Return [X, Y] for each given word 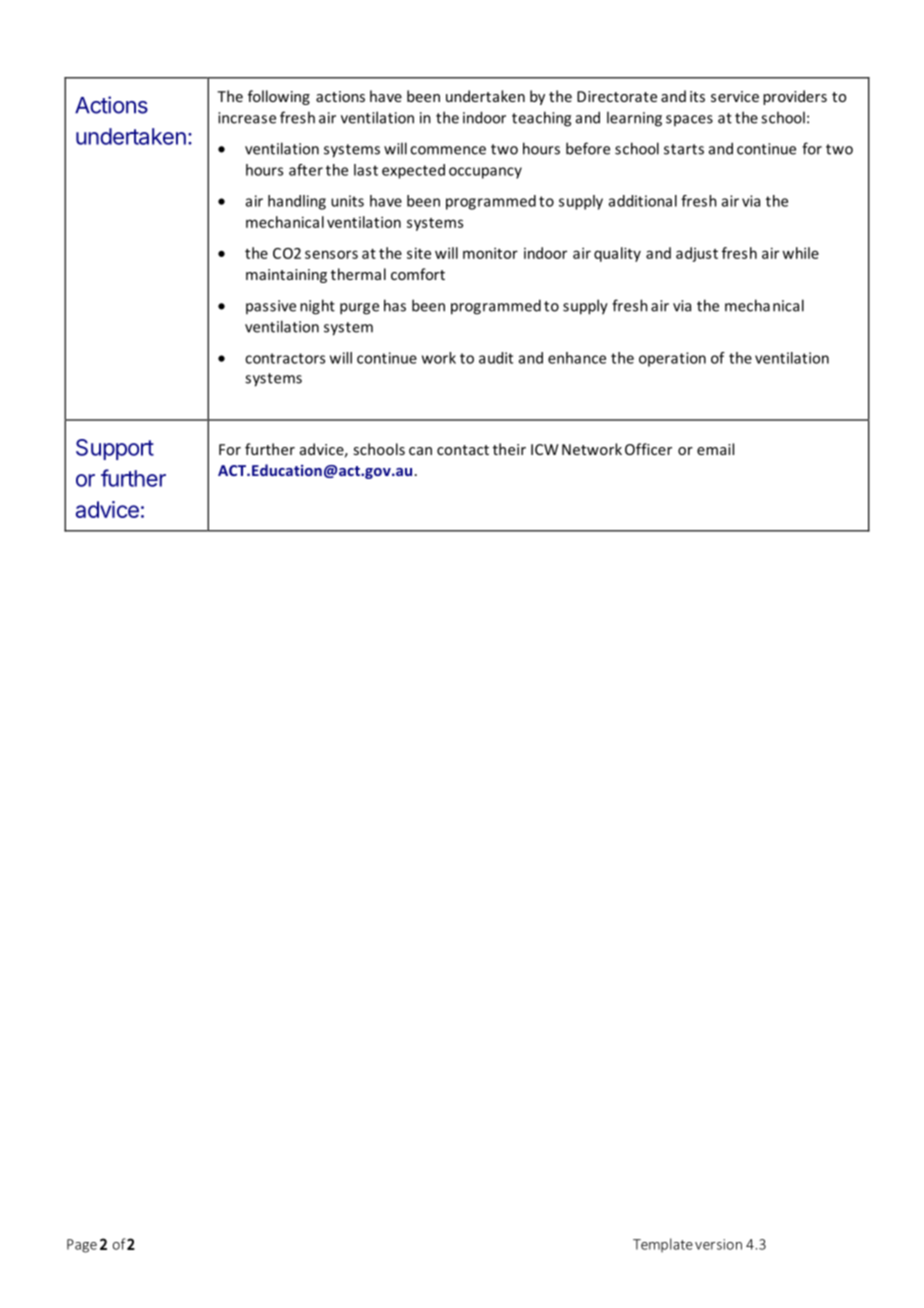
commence [448, 150]
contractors [285, 358]
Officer [648, 449]
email [715, 449]
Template [663, 1245]
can [420, 451]
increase [247, 118]
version [718, 1244]
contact [463, 450]
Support [115, 449]
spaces [689, 120]
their [509, 449]
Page [82, 1246]
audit [496, 358]
